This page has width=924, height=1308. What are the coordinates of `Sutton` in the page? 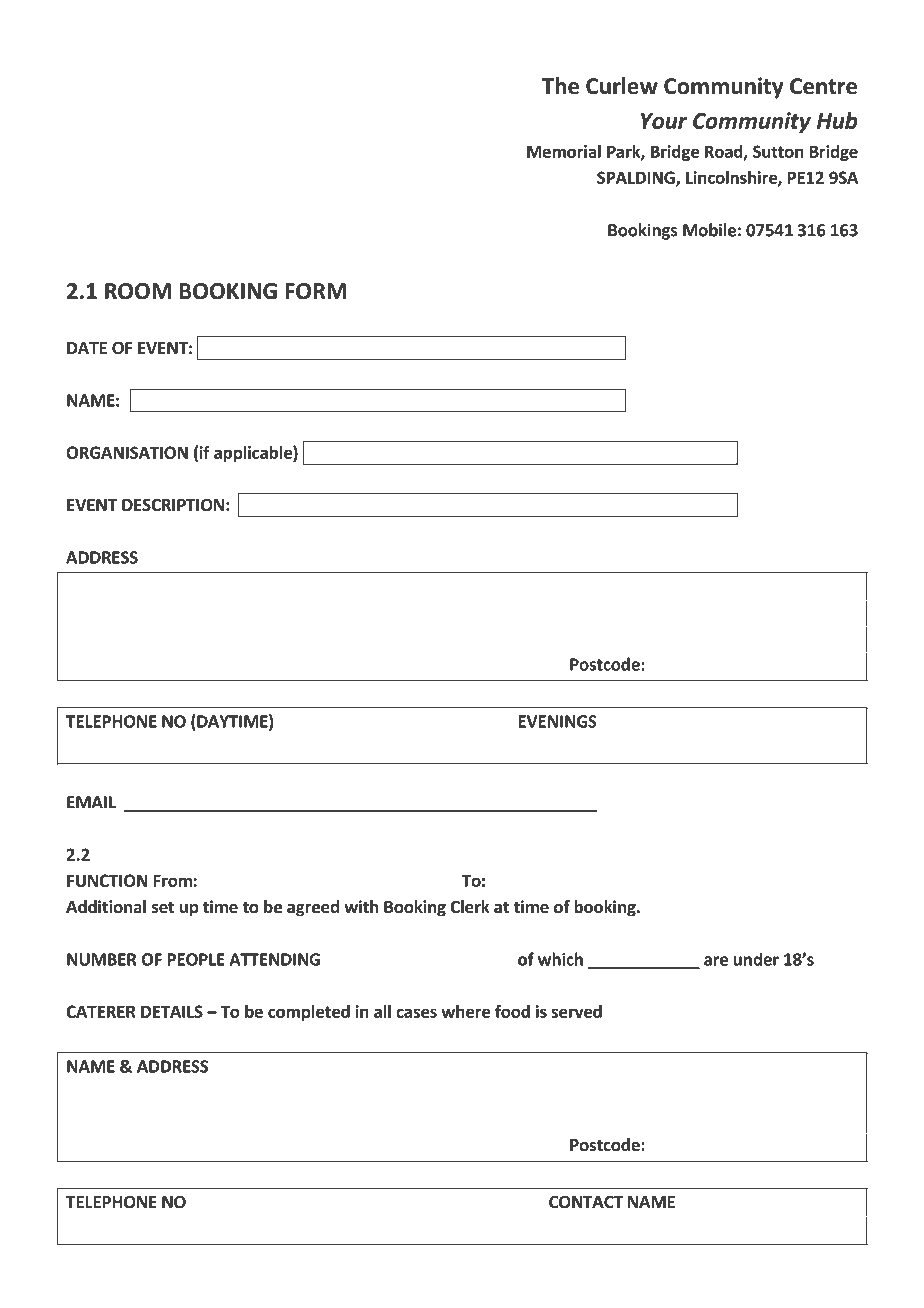 It's located at (778, 151).
